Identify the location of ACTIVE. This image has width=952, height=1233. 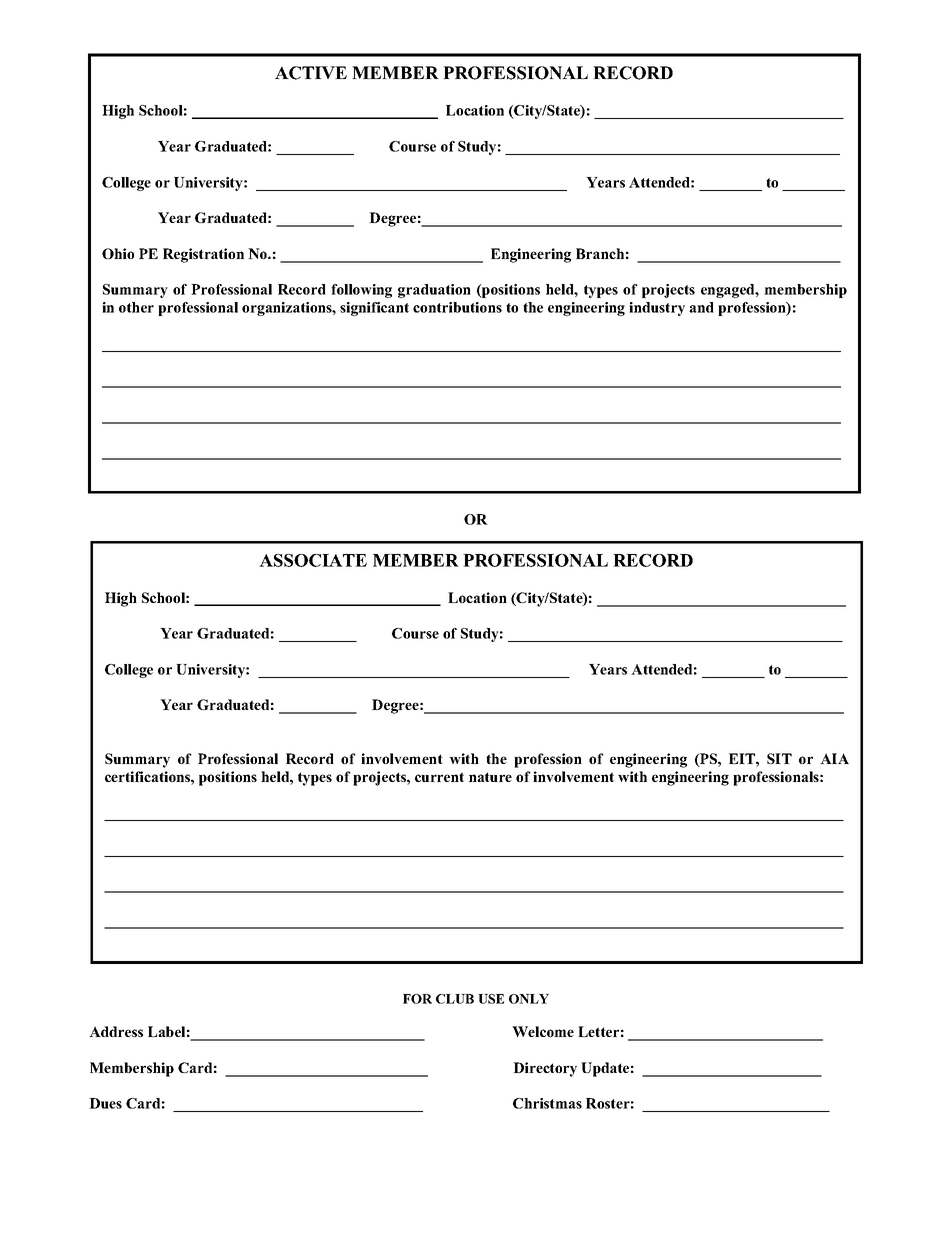
(311, 73).
